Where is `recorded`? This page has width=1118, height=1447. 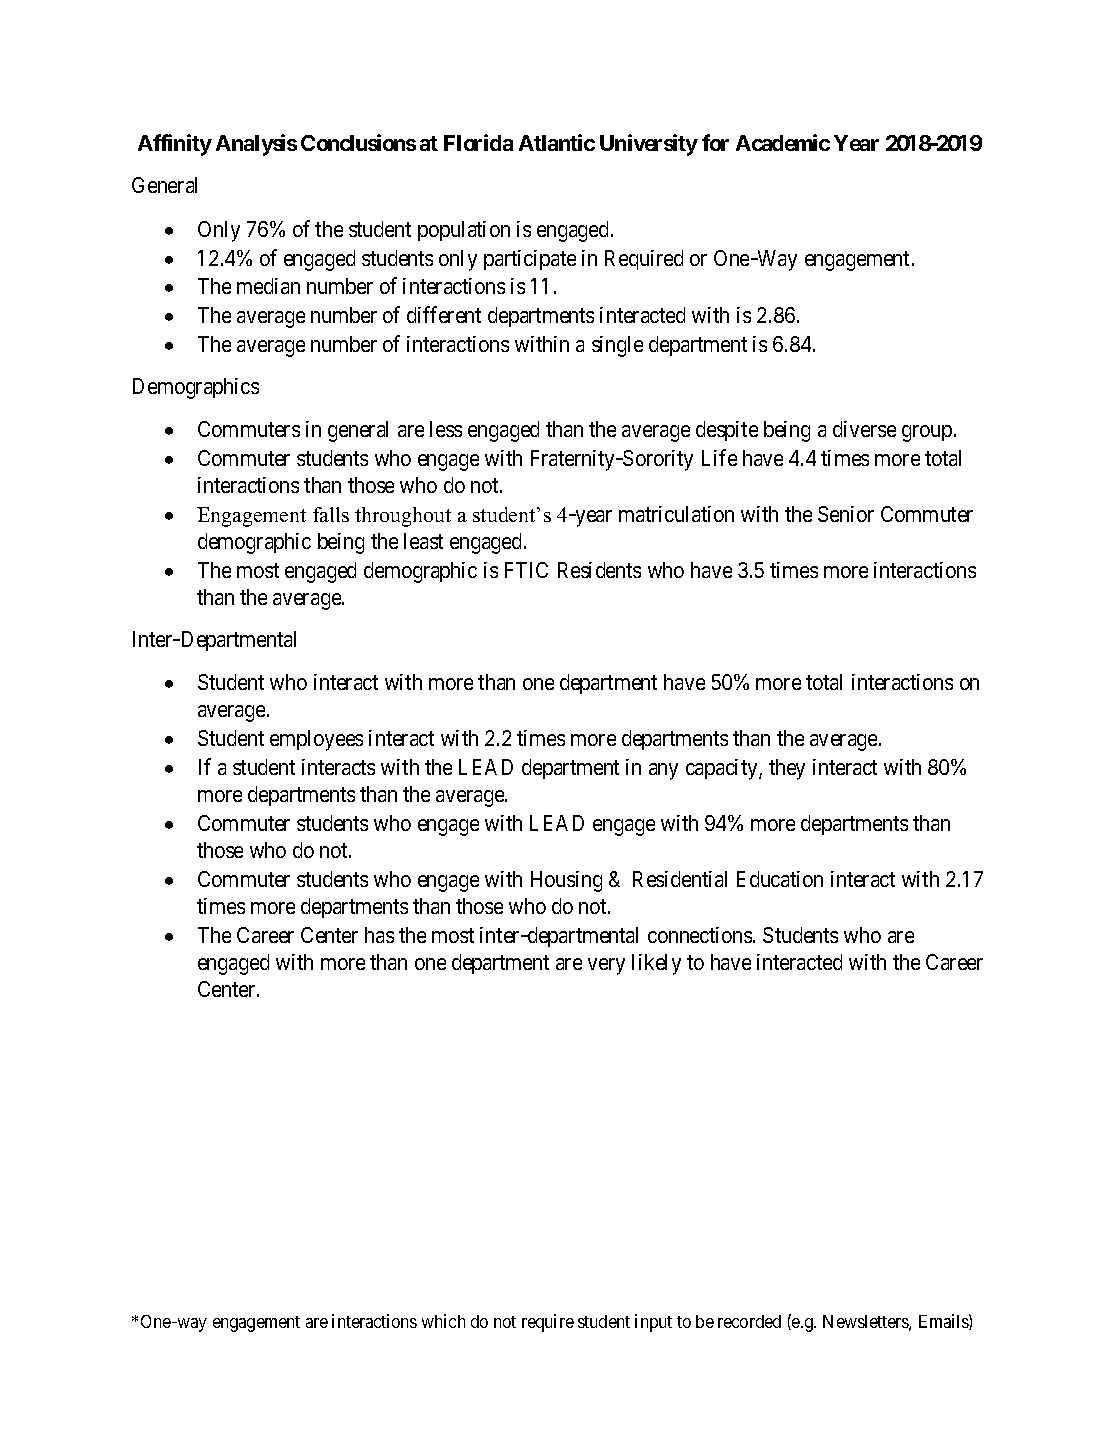 recorded is located at coordinates (749, 1321).
